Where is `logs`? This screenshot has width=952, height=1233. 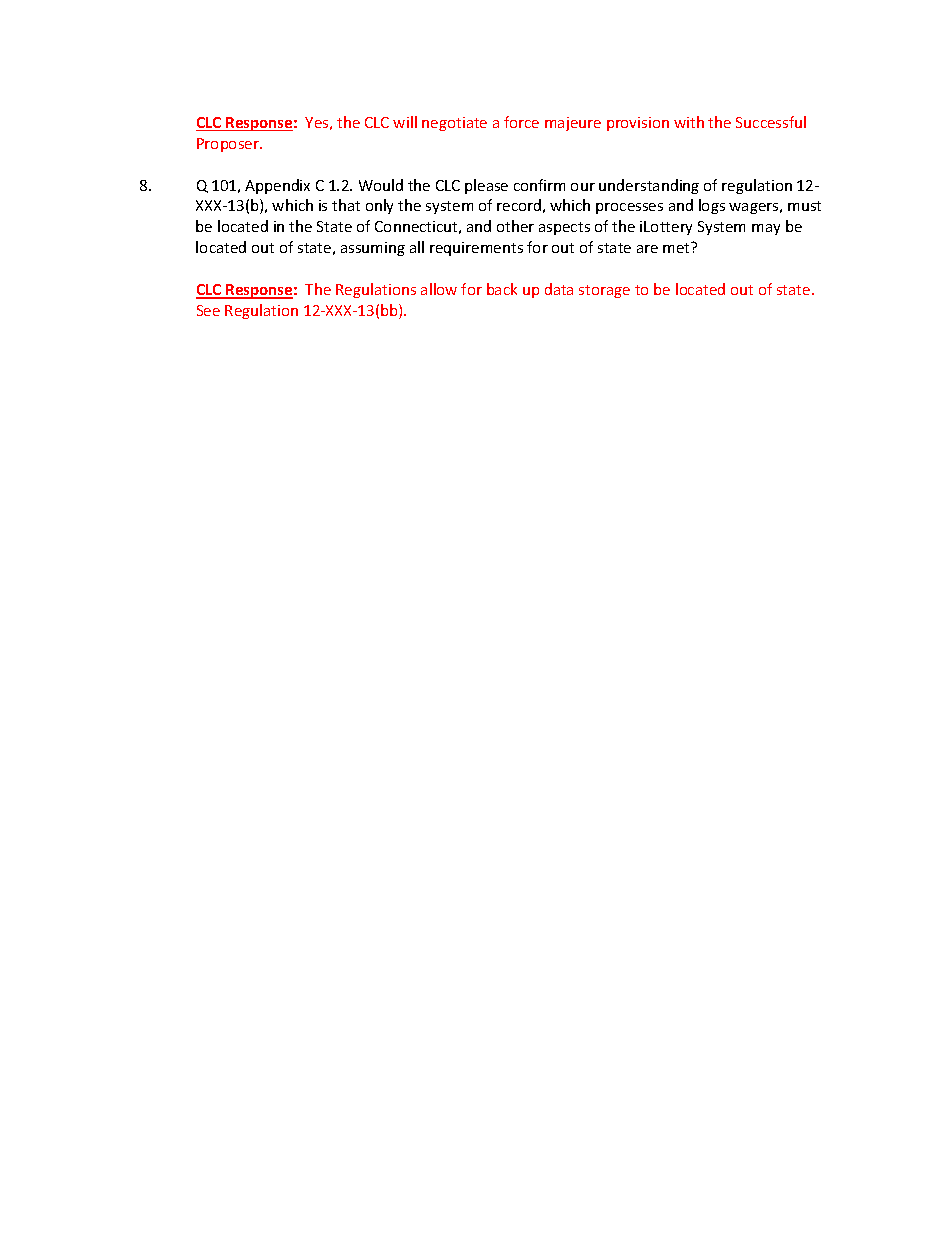 logs is located at coordinates (712, 206).
